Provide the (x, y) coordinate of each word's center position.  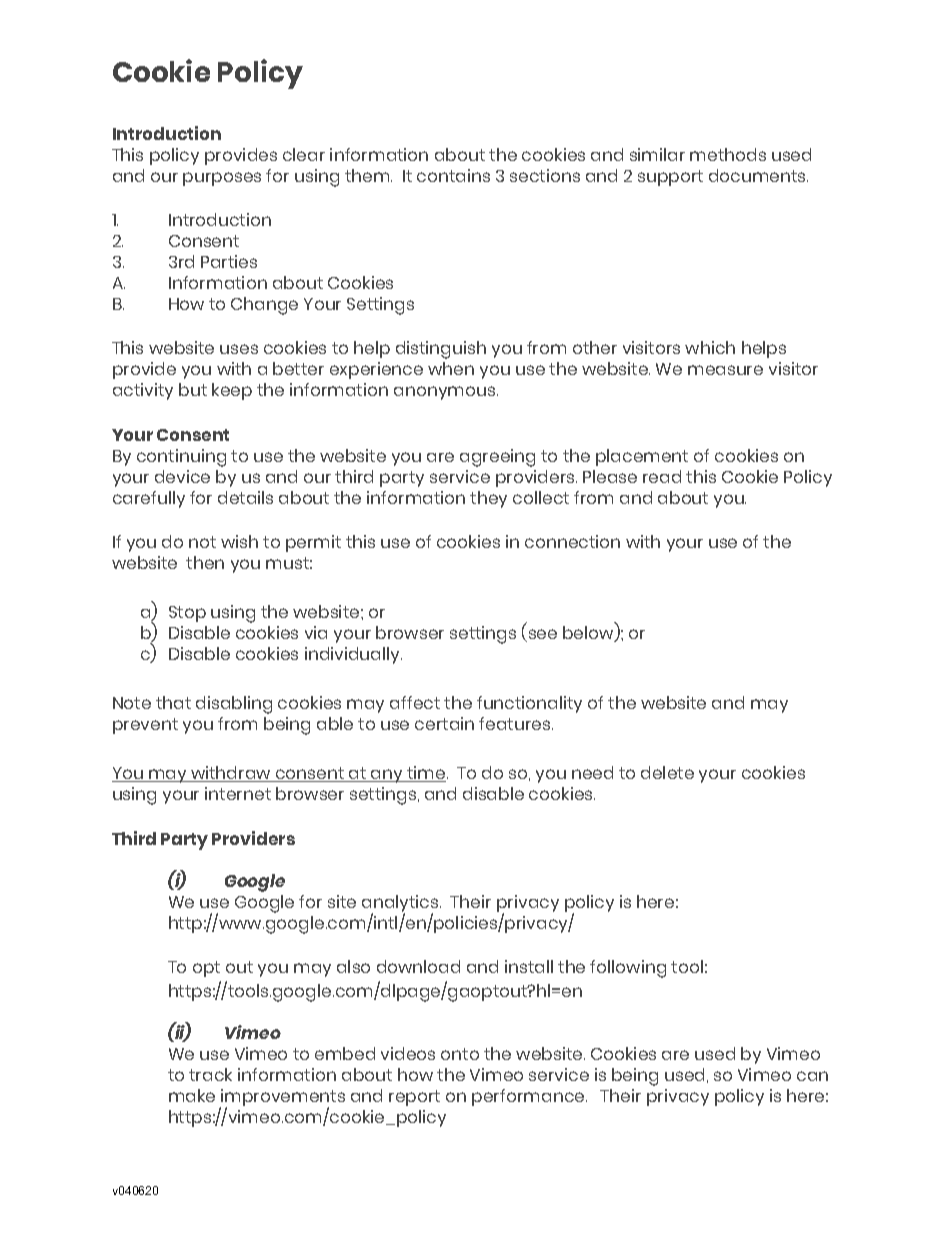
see (541, 635)
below (589, 634)
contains (453, 175)
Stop (187, 614)
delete (667, 772)
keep (232, 391)
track (210, 1074)
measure (725, 370)
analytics (401, 905)
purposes (222, 179)
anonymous (446, 393)
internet (238, 793)
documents (758, 175)
